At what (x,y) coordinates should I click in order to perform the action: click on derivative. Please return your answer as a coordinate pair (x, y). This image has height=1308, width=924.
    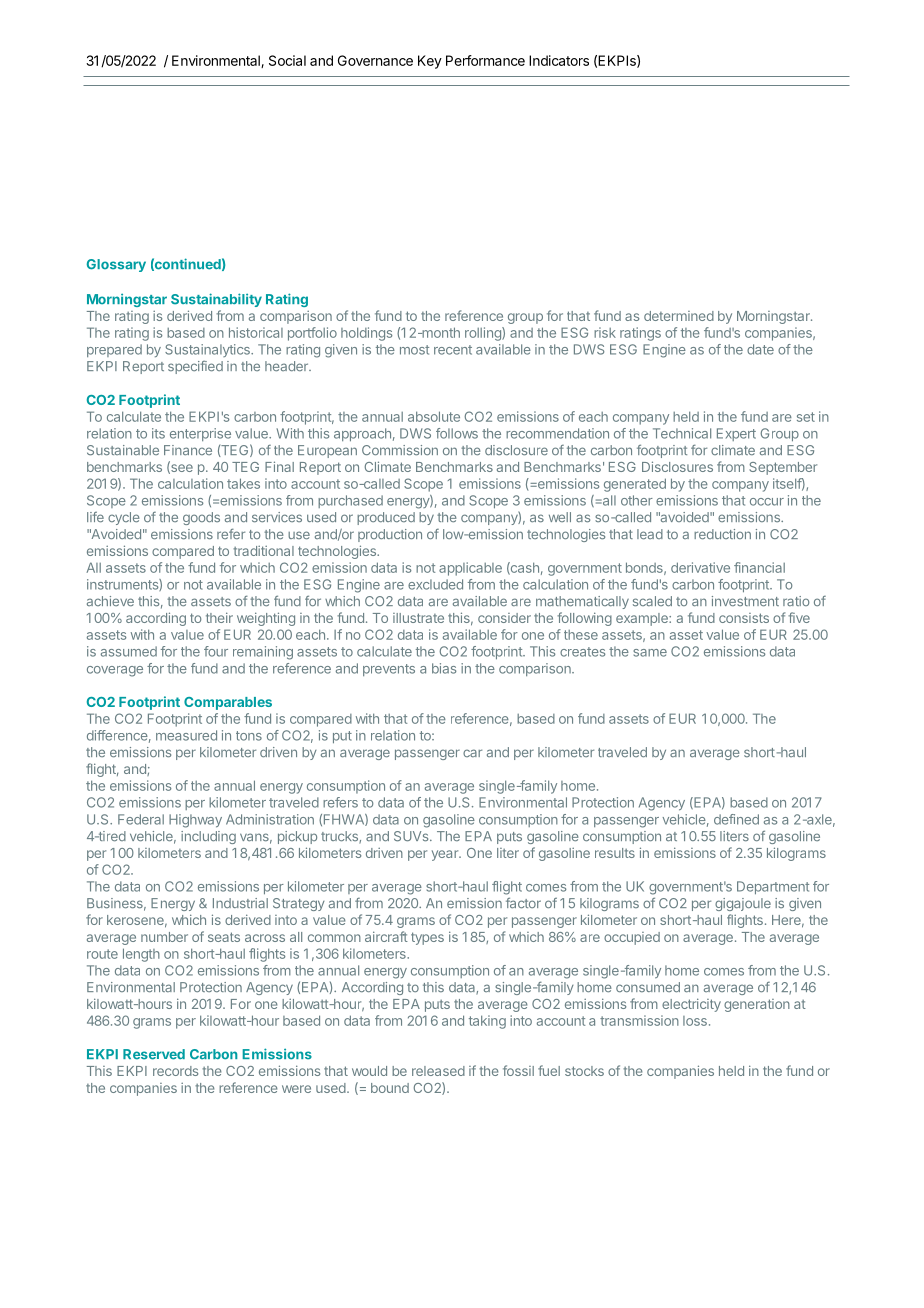
    Looking at the image, I should click on (700, 567).
